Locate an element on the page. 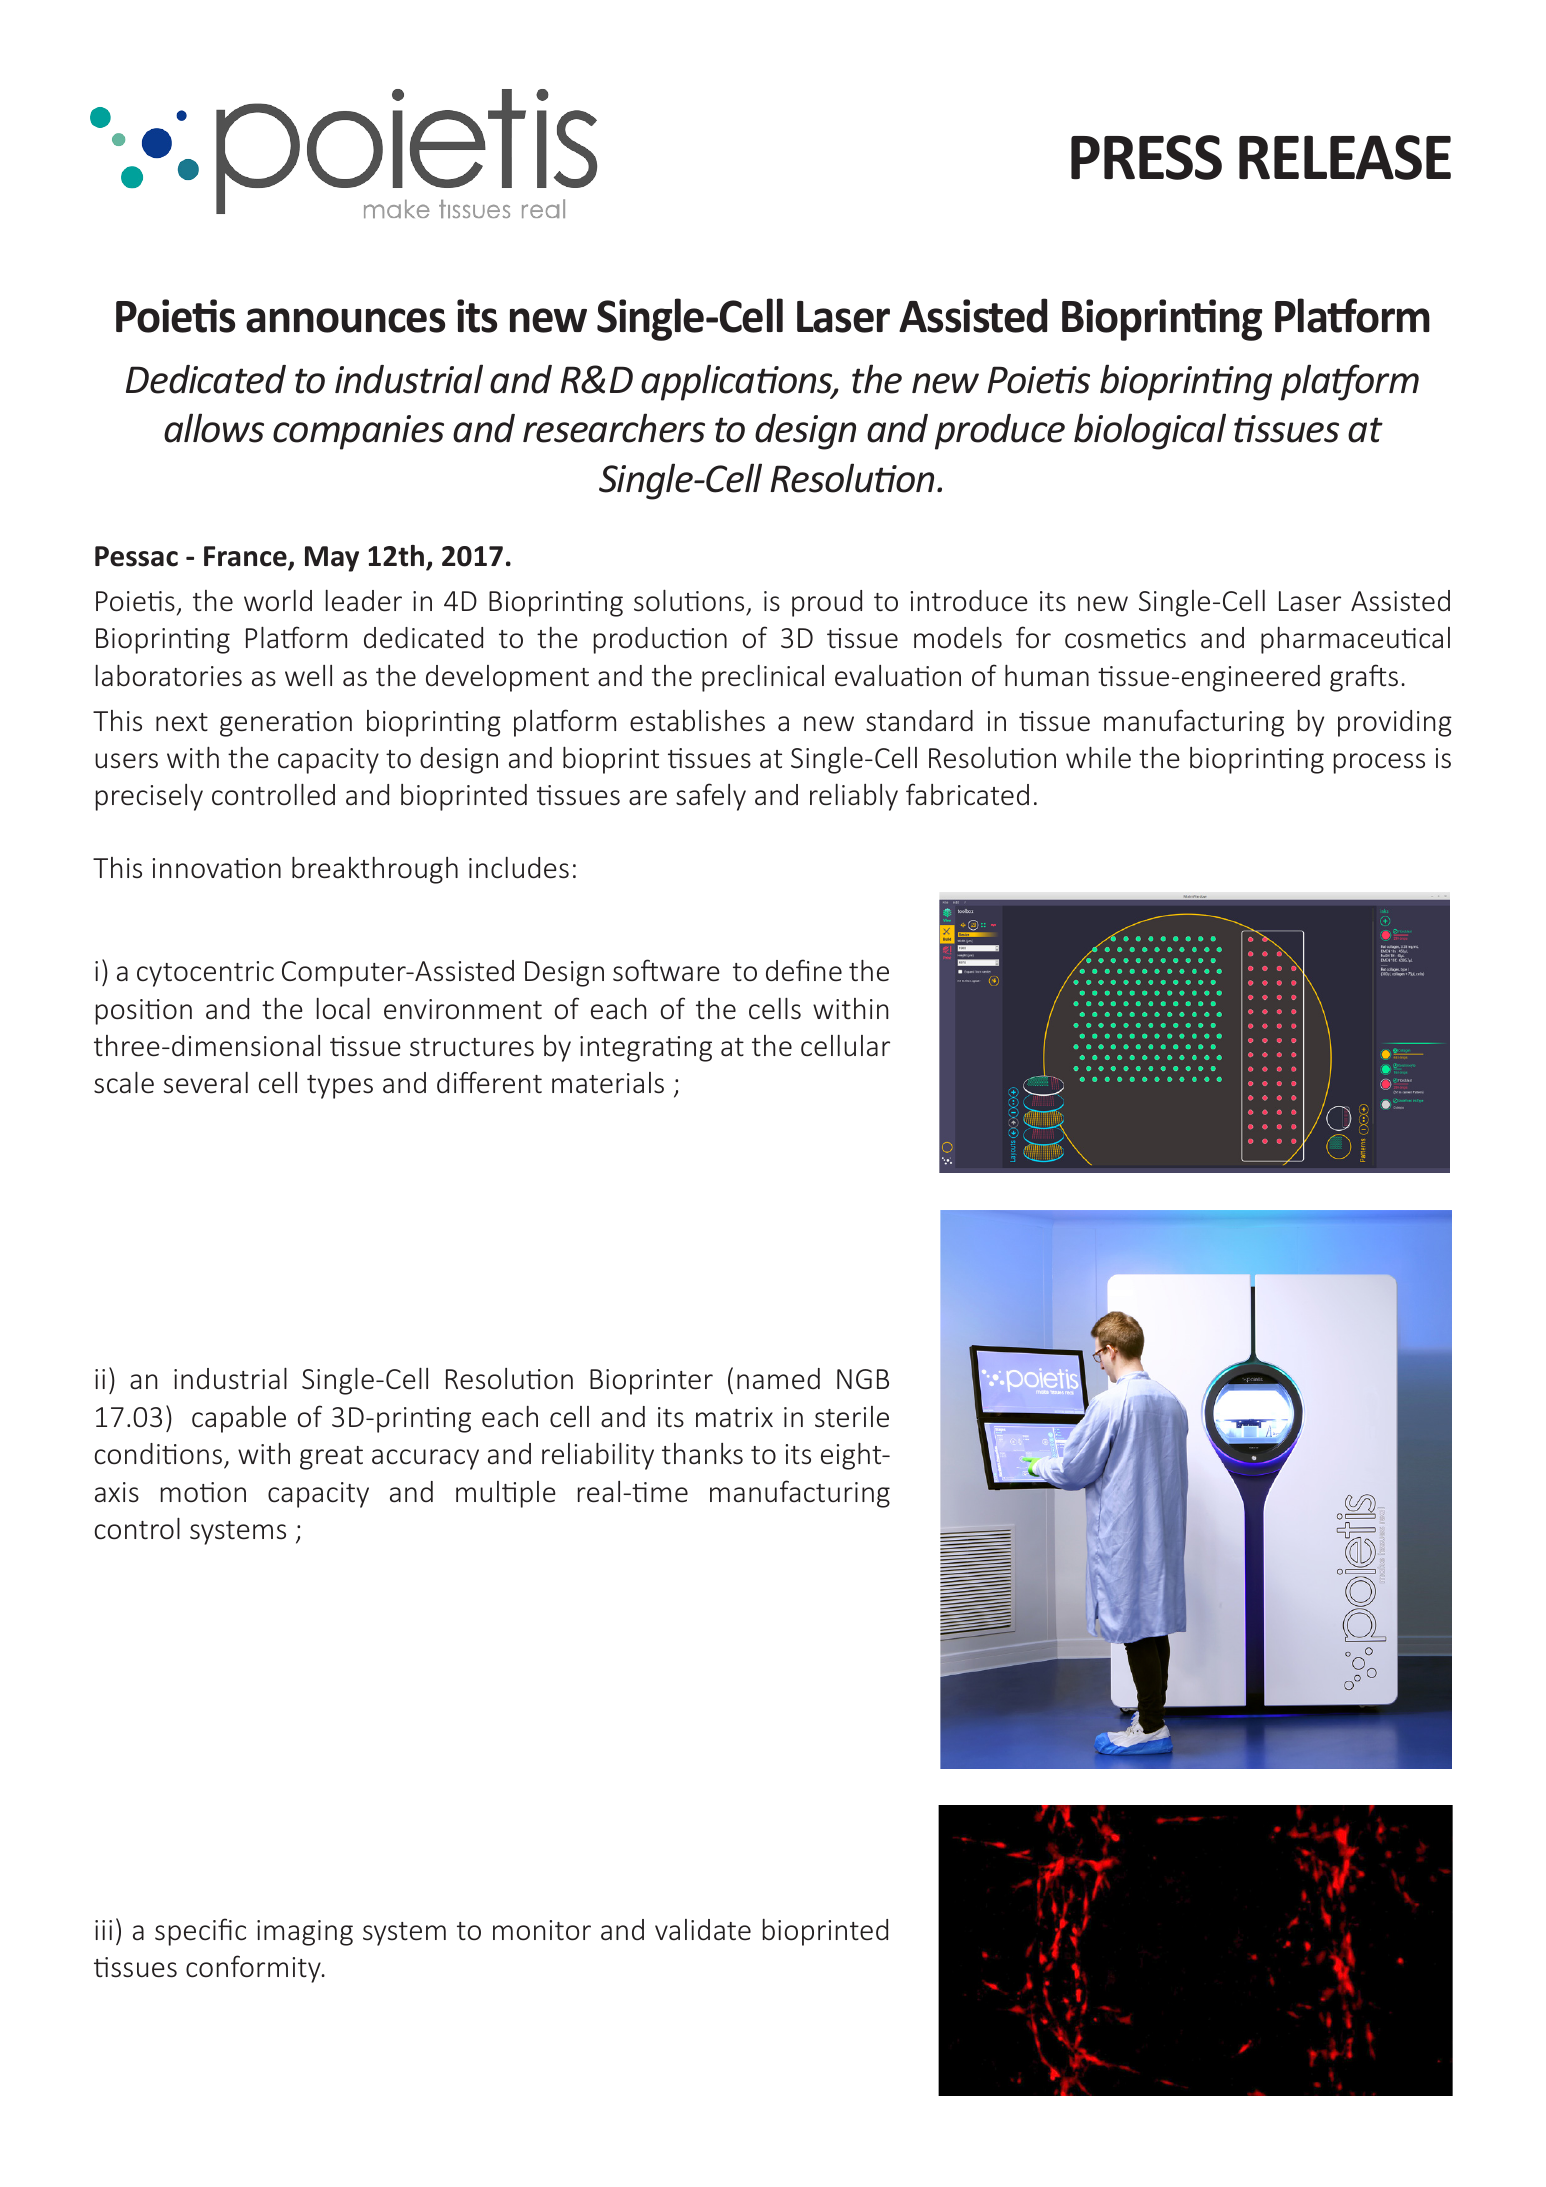 This page has height=2187, width=1546. thanks is located at coordinates (702, 1454).
